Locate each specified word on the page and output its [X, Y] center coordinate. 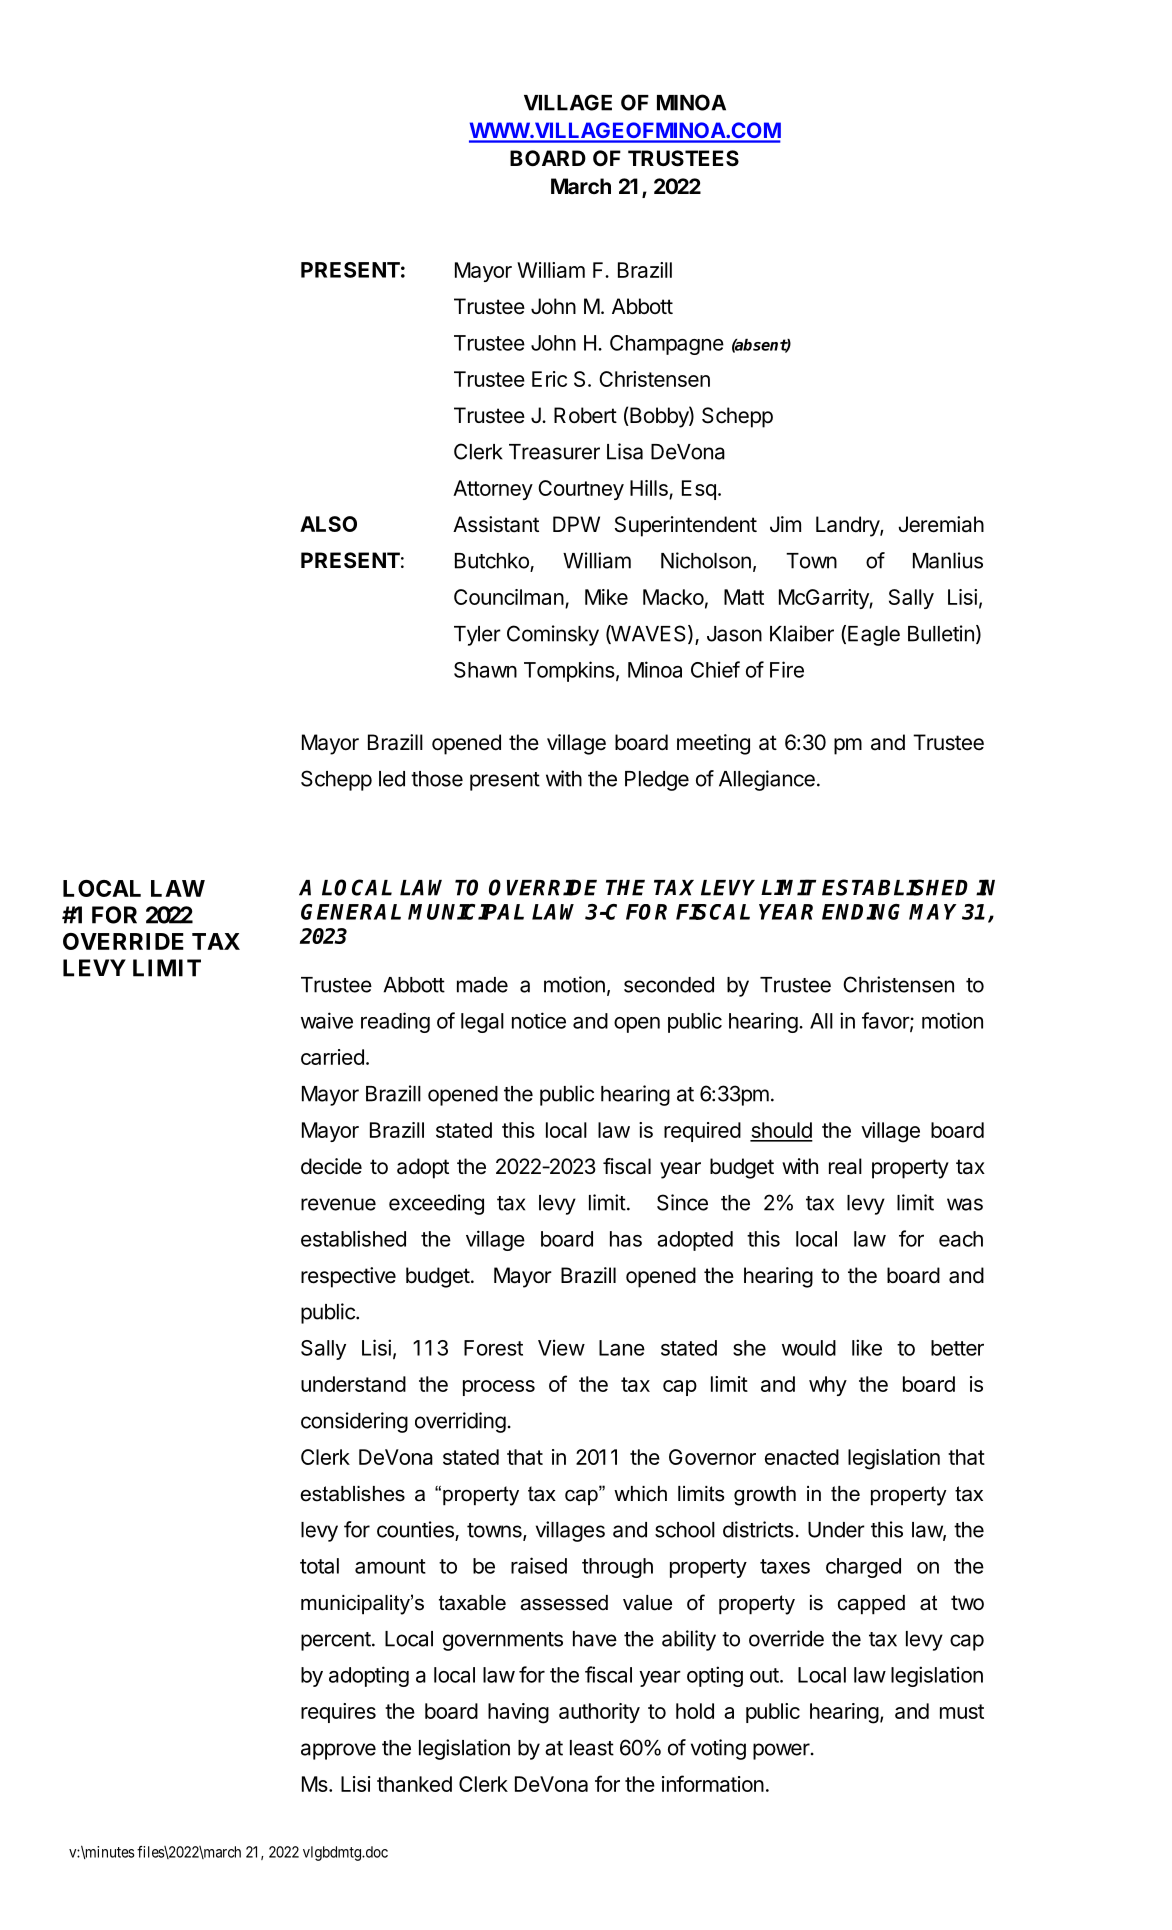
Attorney [493, 490]
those [437, 779]
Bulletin [941, 633]
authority [599, 1713]
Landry [848, 526]
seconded [669, 985]
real [845, 1166]
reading [395, 1022]
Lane [622, 1348]
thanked [414, 1784]
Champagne [667, 345]
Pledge [657, 781]
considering [354, 1422]
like [867, 1347]
